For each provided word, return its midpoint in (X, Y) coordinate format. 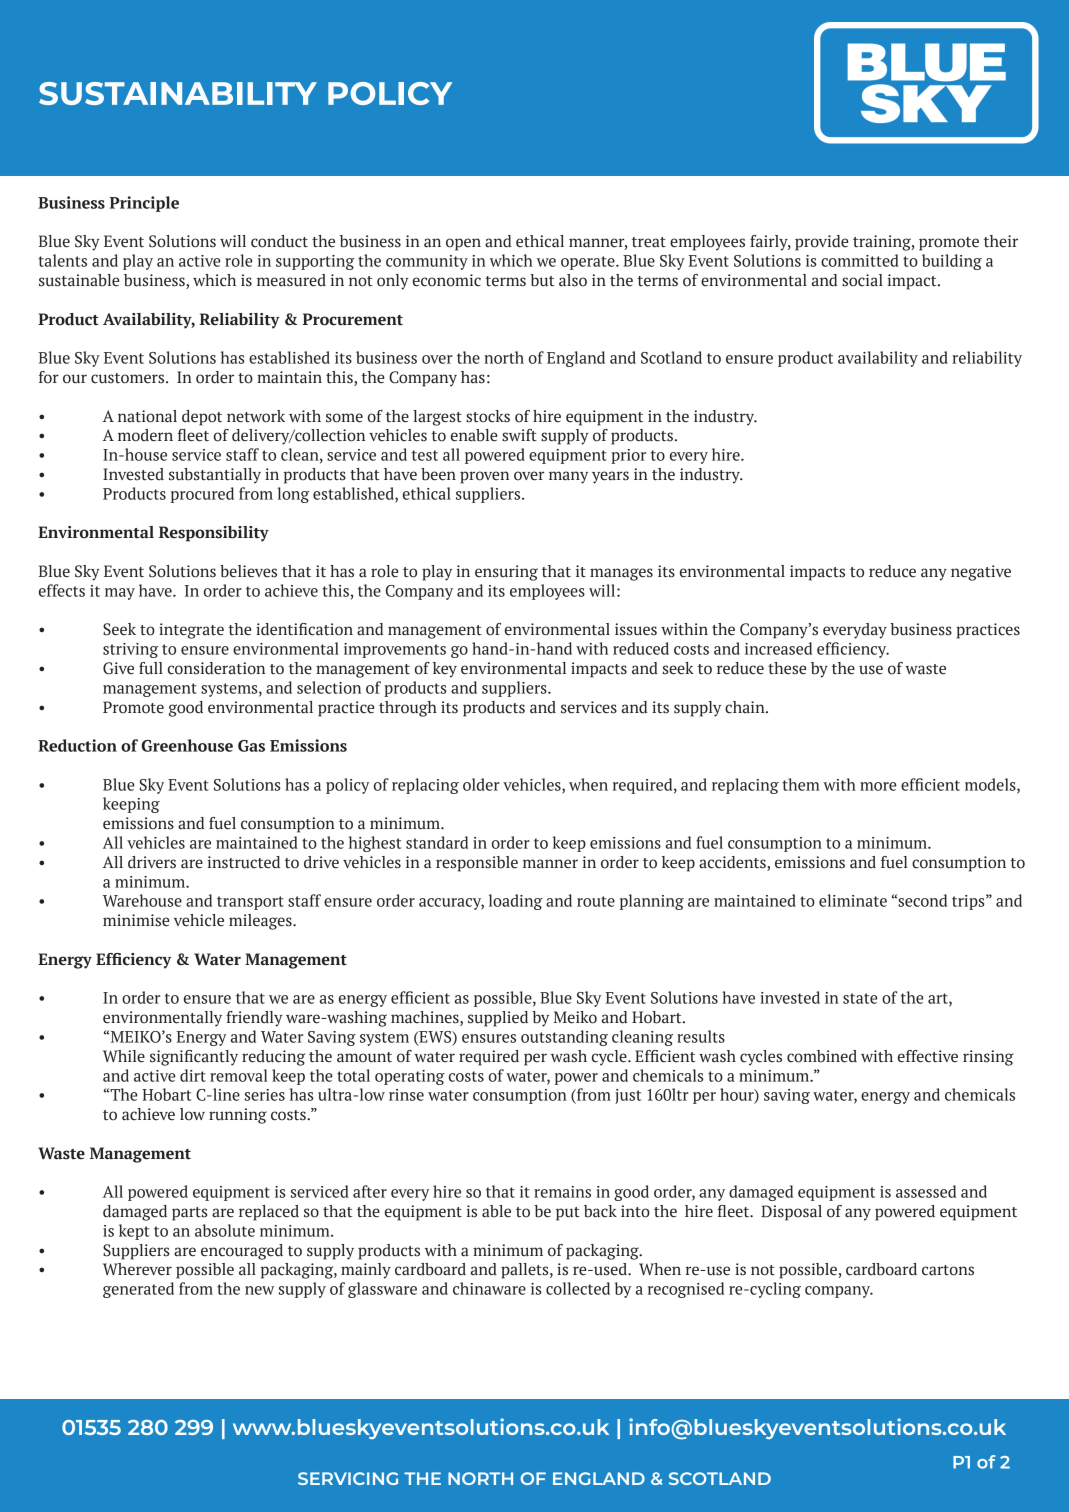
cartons (948, 1270)
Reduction (77, 745)
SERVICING (348, 1478)
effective (928, 1056)
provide (821, 243)
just (628, 1096)
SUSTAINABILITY (178, 93)
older (481, 784)
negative (981, 573)
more (878, 786)
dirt (193, 1075)
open (463, 244)
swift (519, 435)
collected (578, 1288)
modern (145, 435)
